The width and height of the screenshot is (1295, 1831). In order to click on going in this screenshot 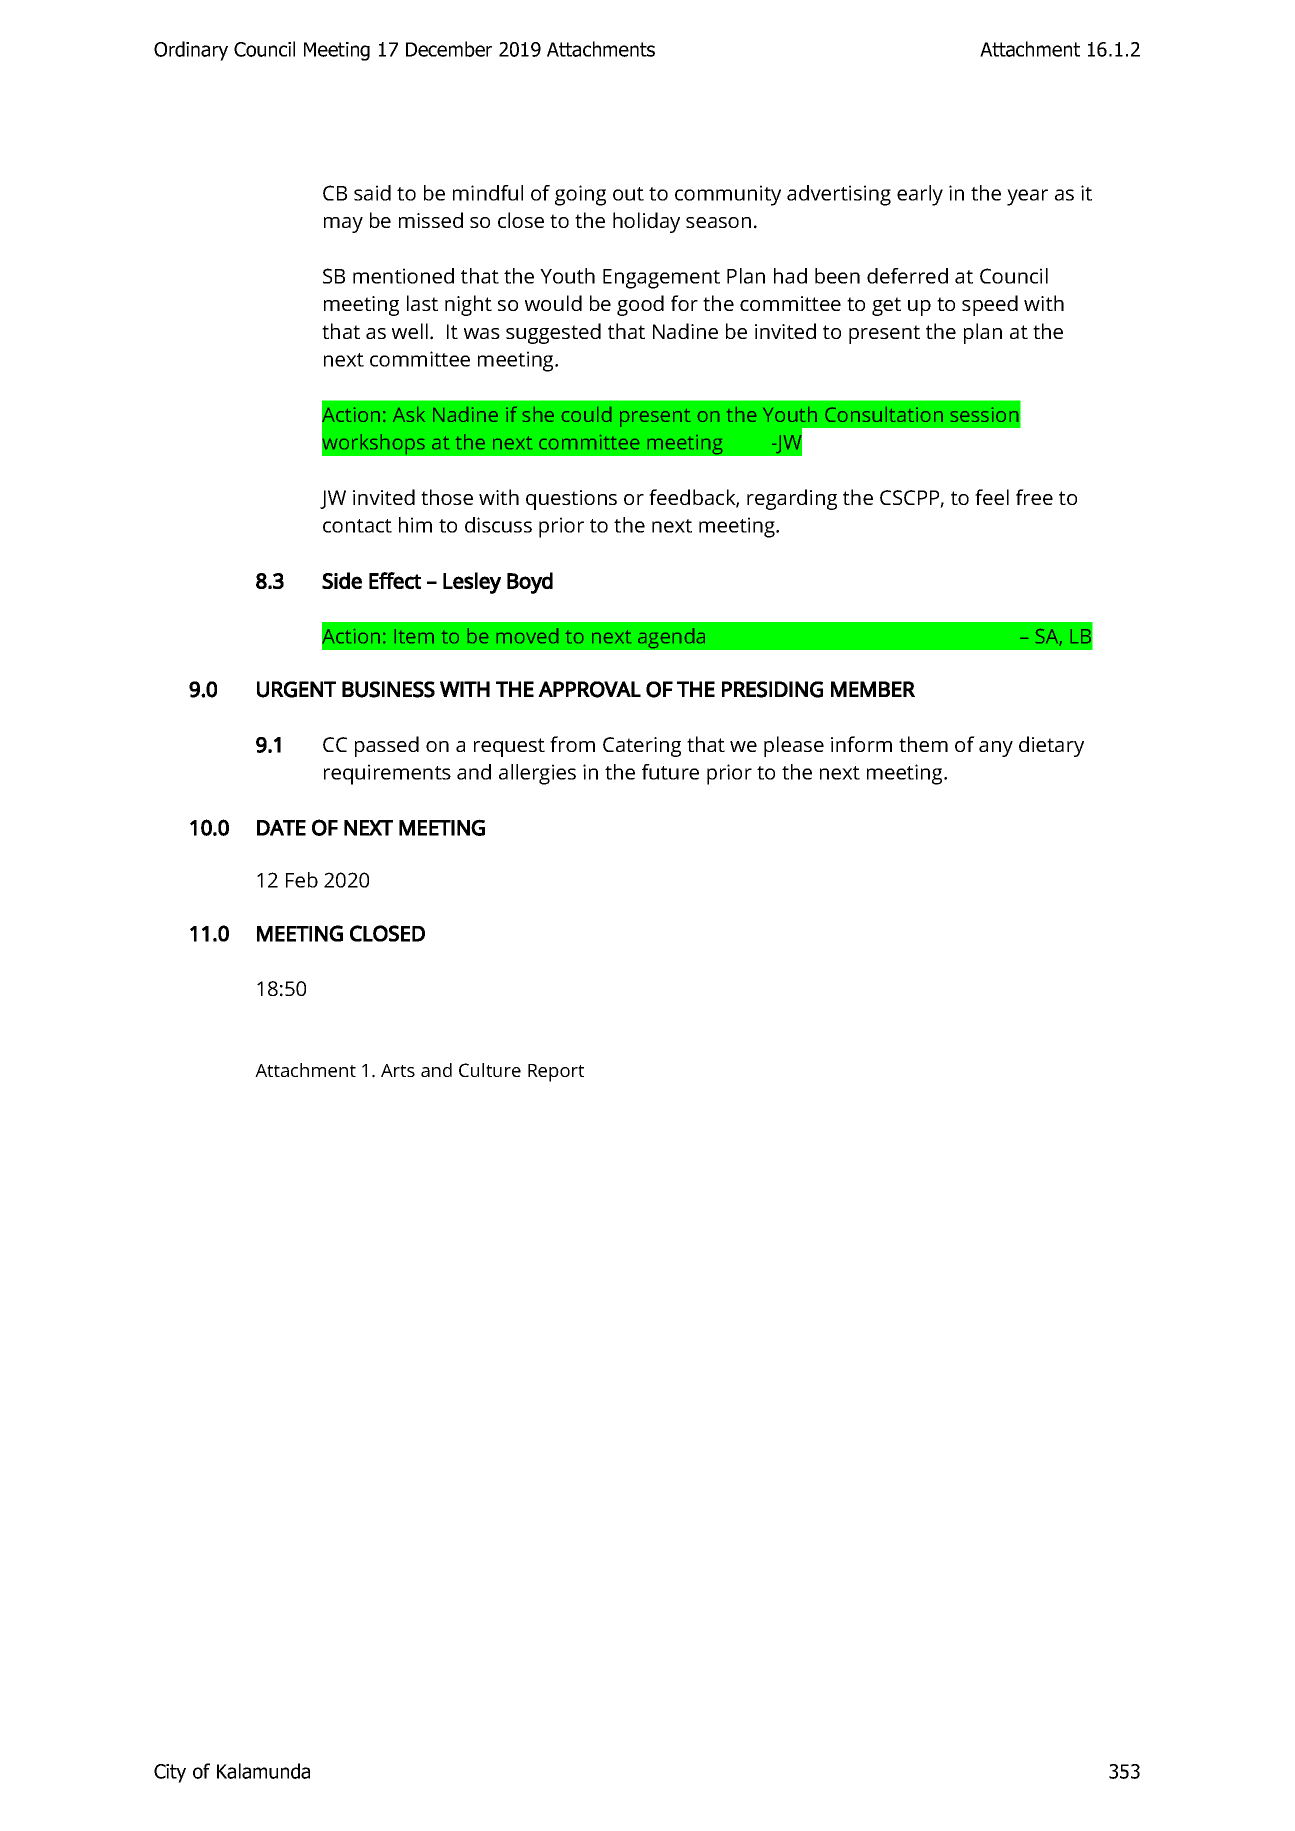, I will do `click(580, 195)`.
